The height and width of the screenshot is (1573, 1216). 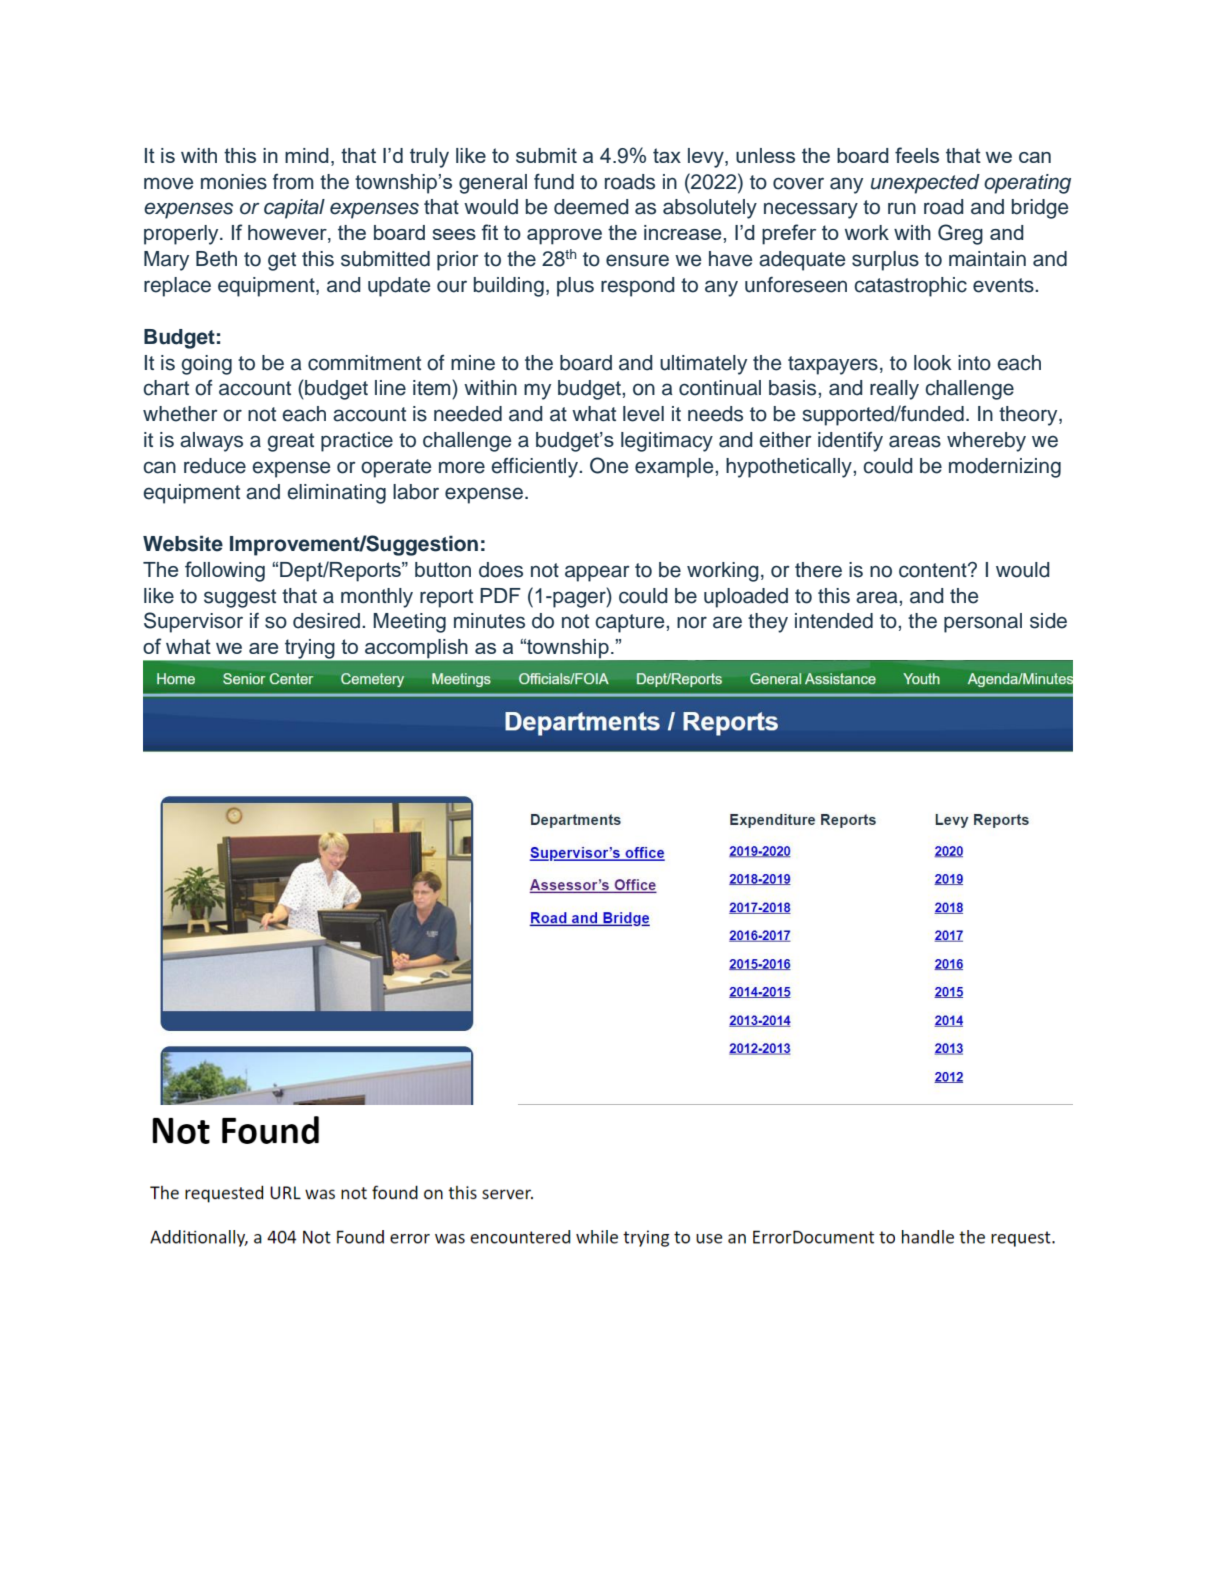 What do you see at coordinates (707, 158) in the screenshot?
I see `levy` at bounding box center [707, 158].
